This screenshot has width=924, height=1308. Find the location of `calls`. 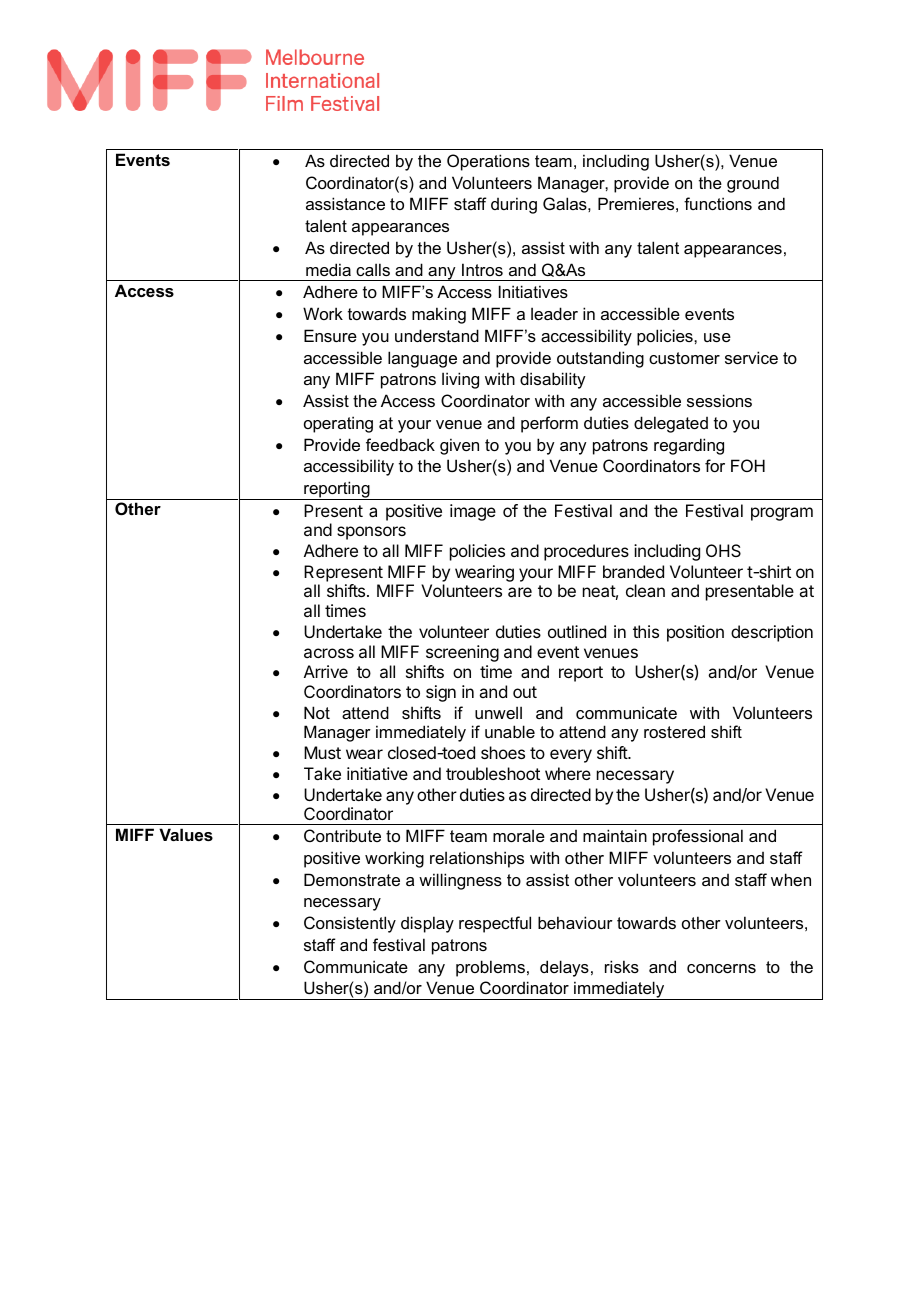

calls is located at coordinates (373, 269).
